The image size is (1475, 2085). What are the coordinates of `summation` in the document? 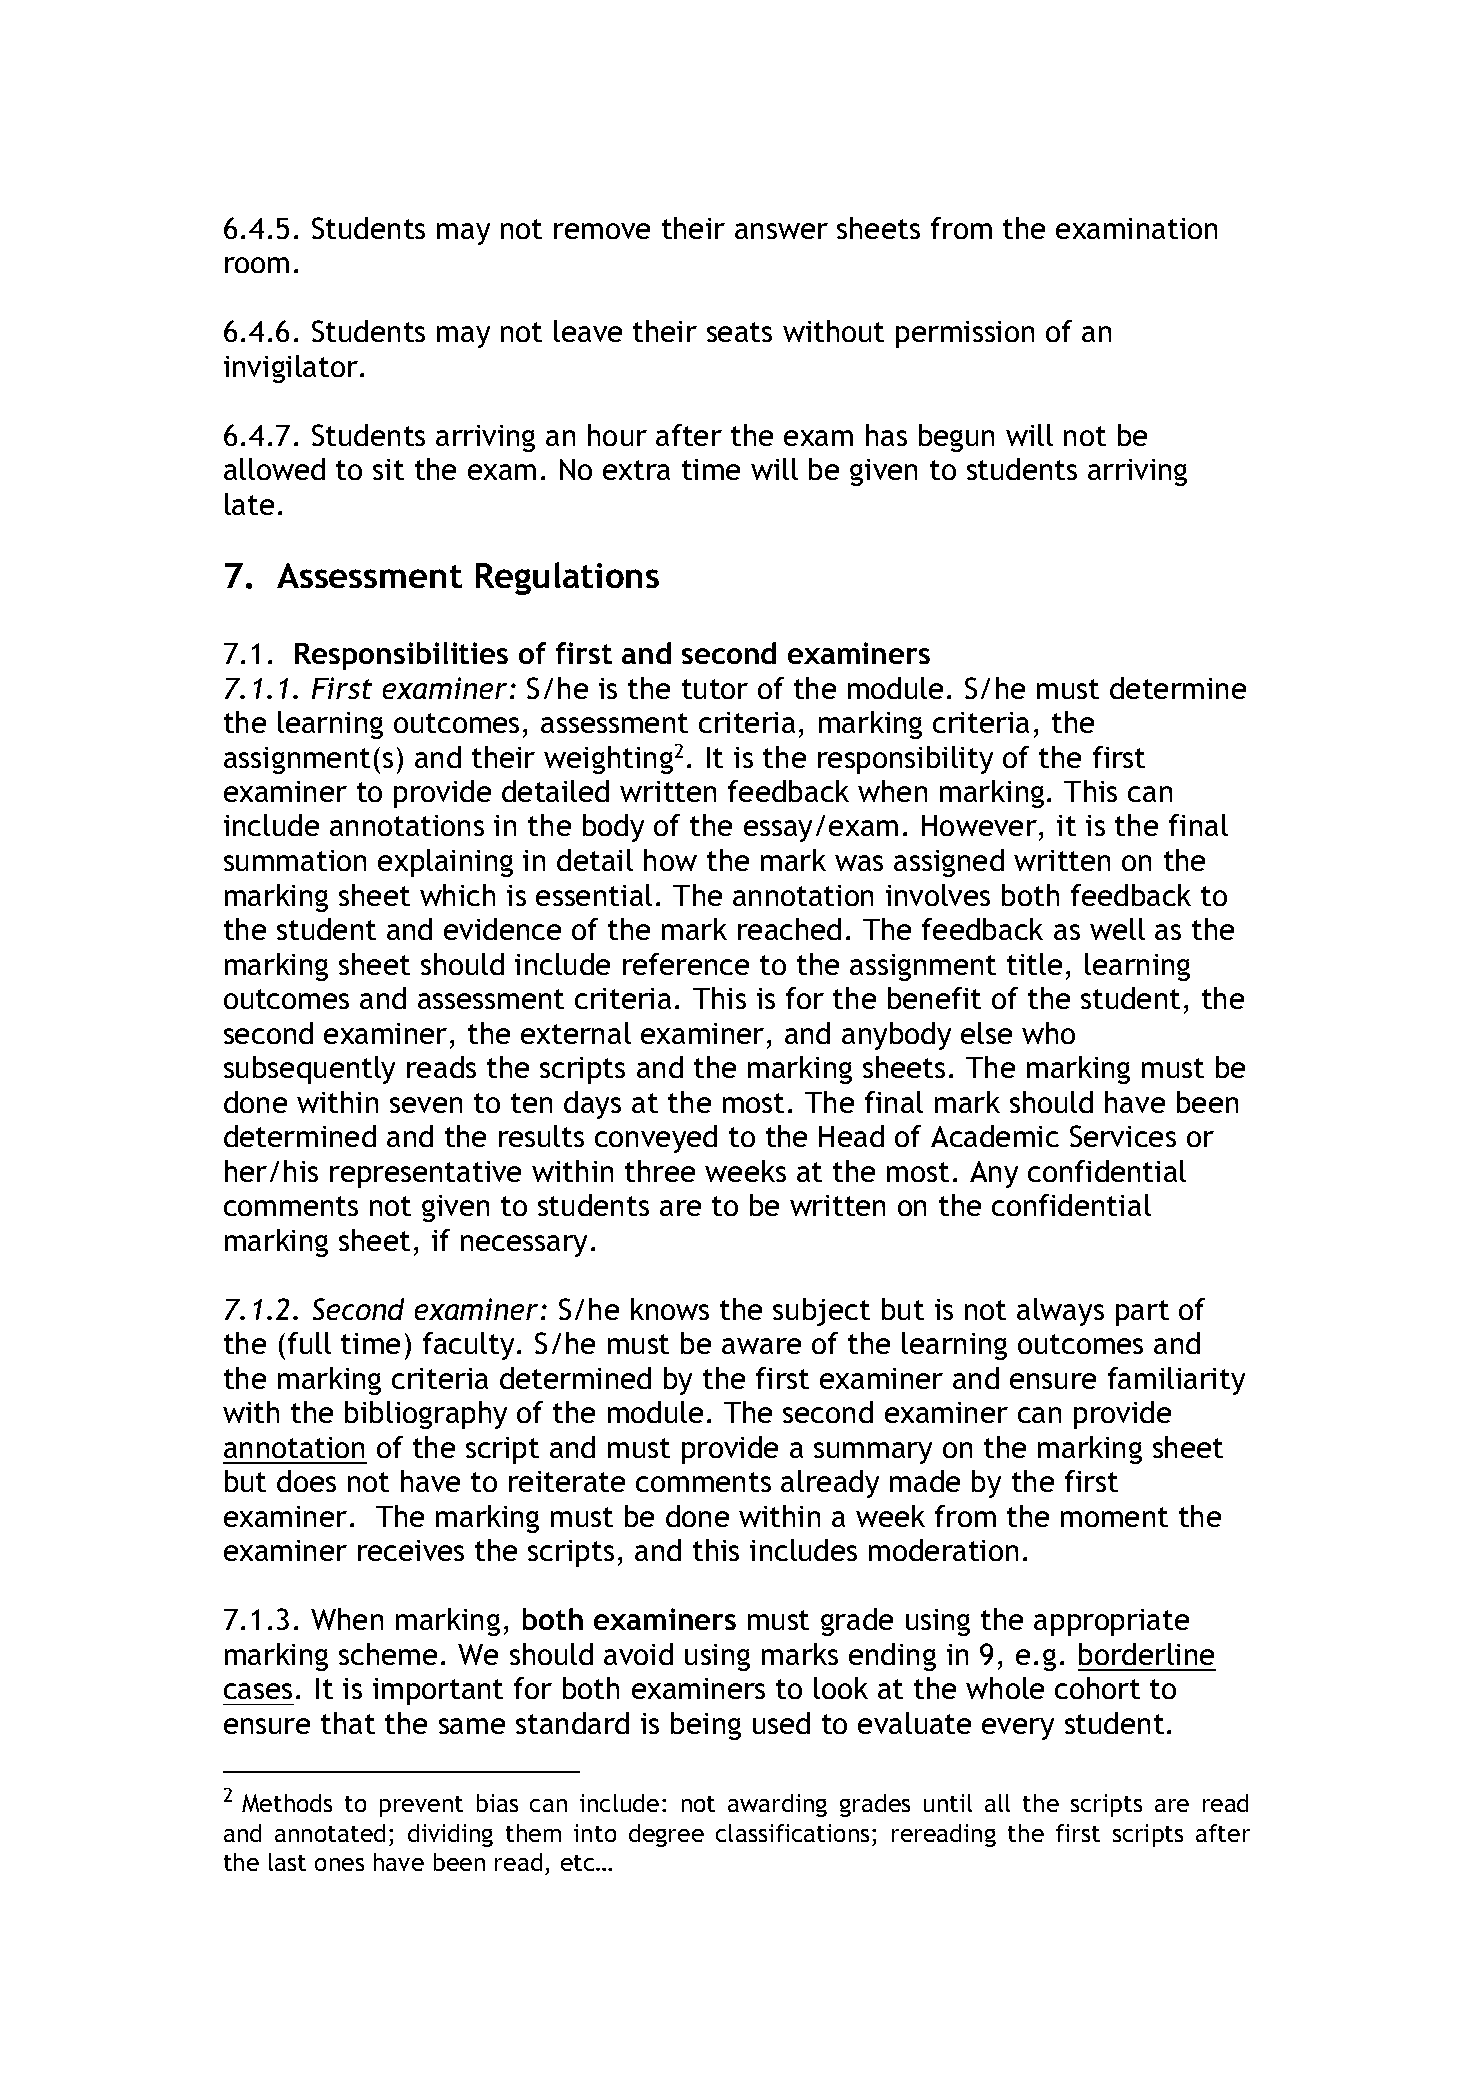 It's located at (295, 860).
